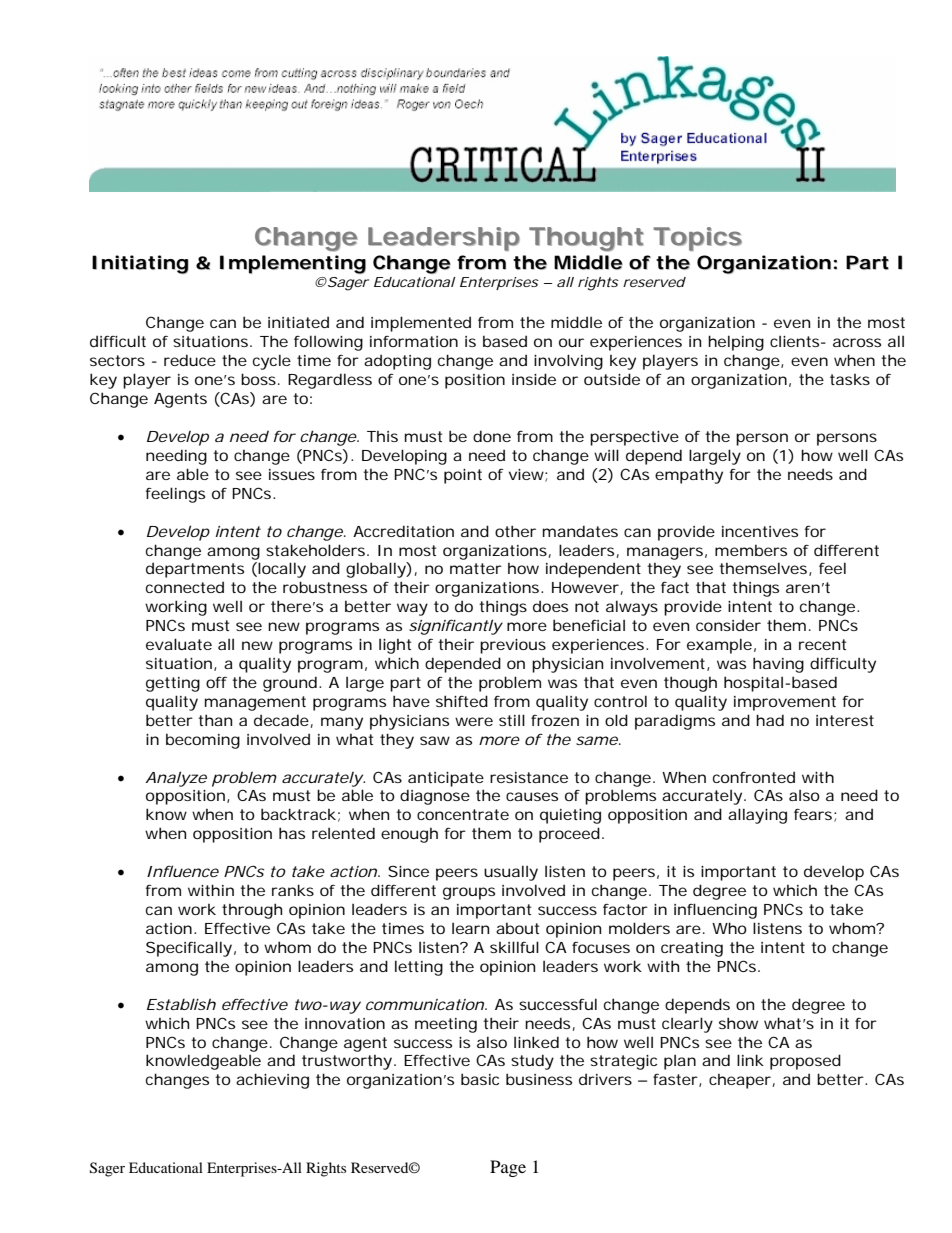  I want to click on members, so click(751, 550).
